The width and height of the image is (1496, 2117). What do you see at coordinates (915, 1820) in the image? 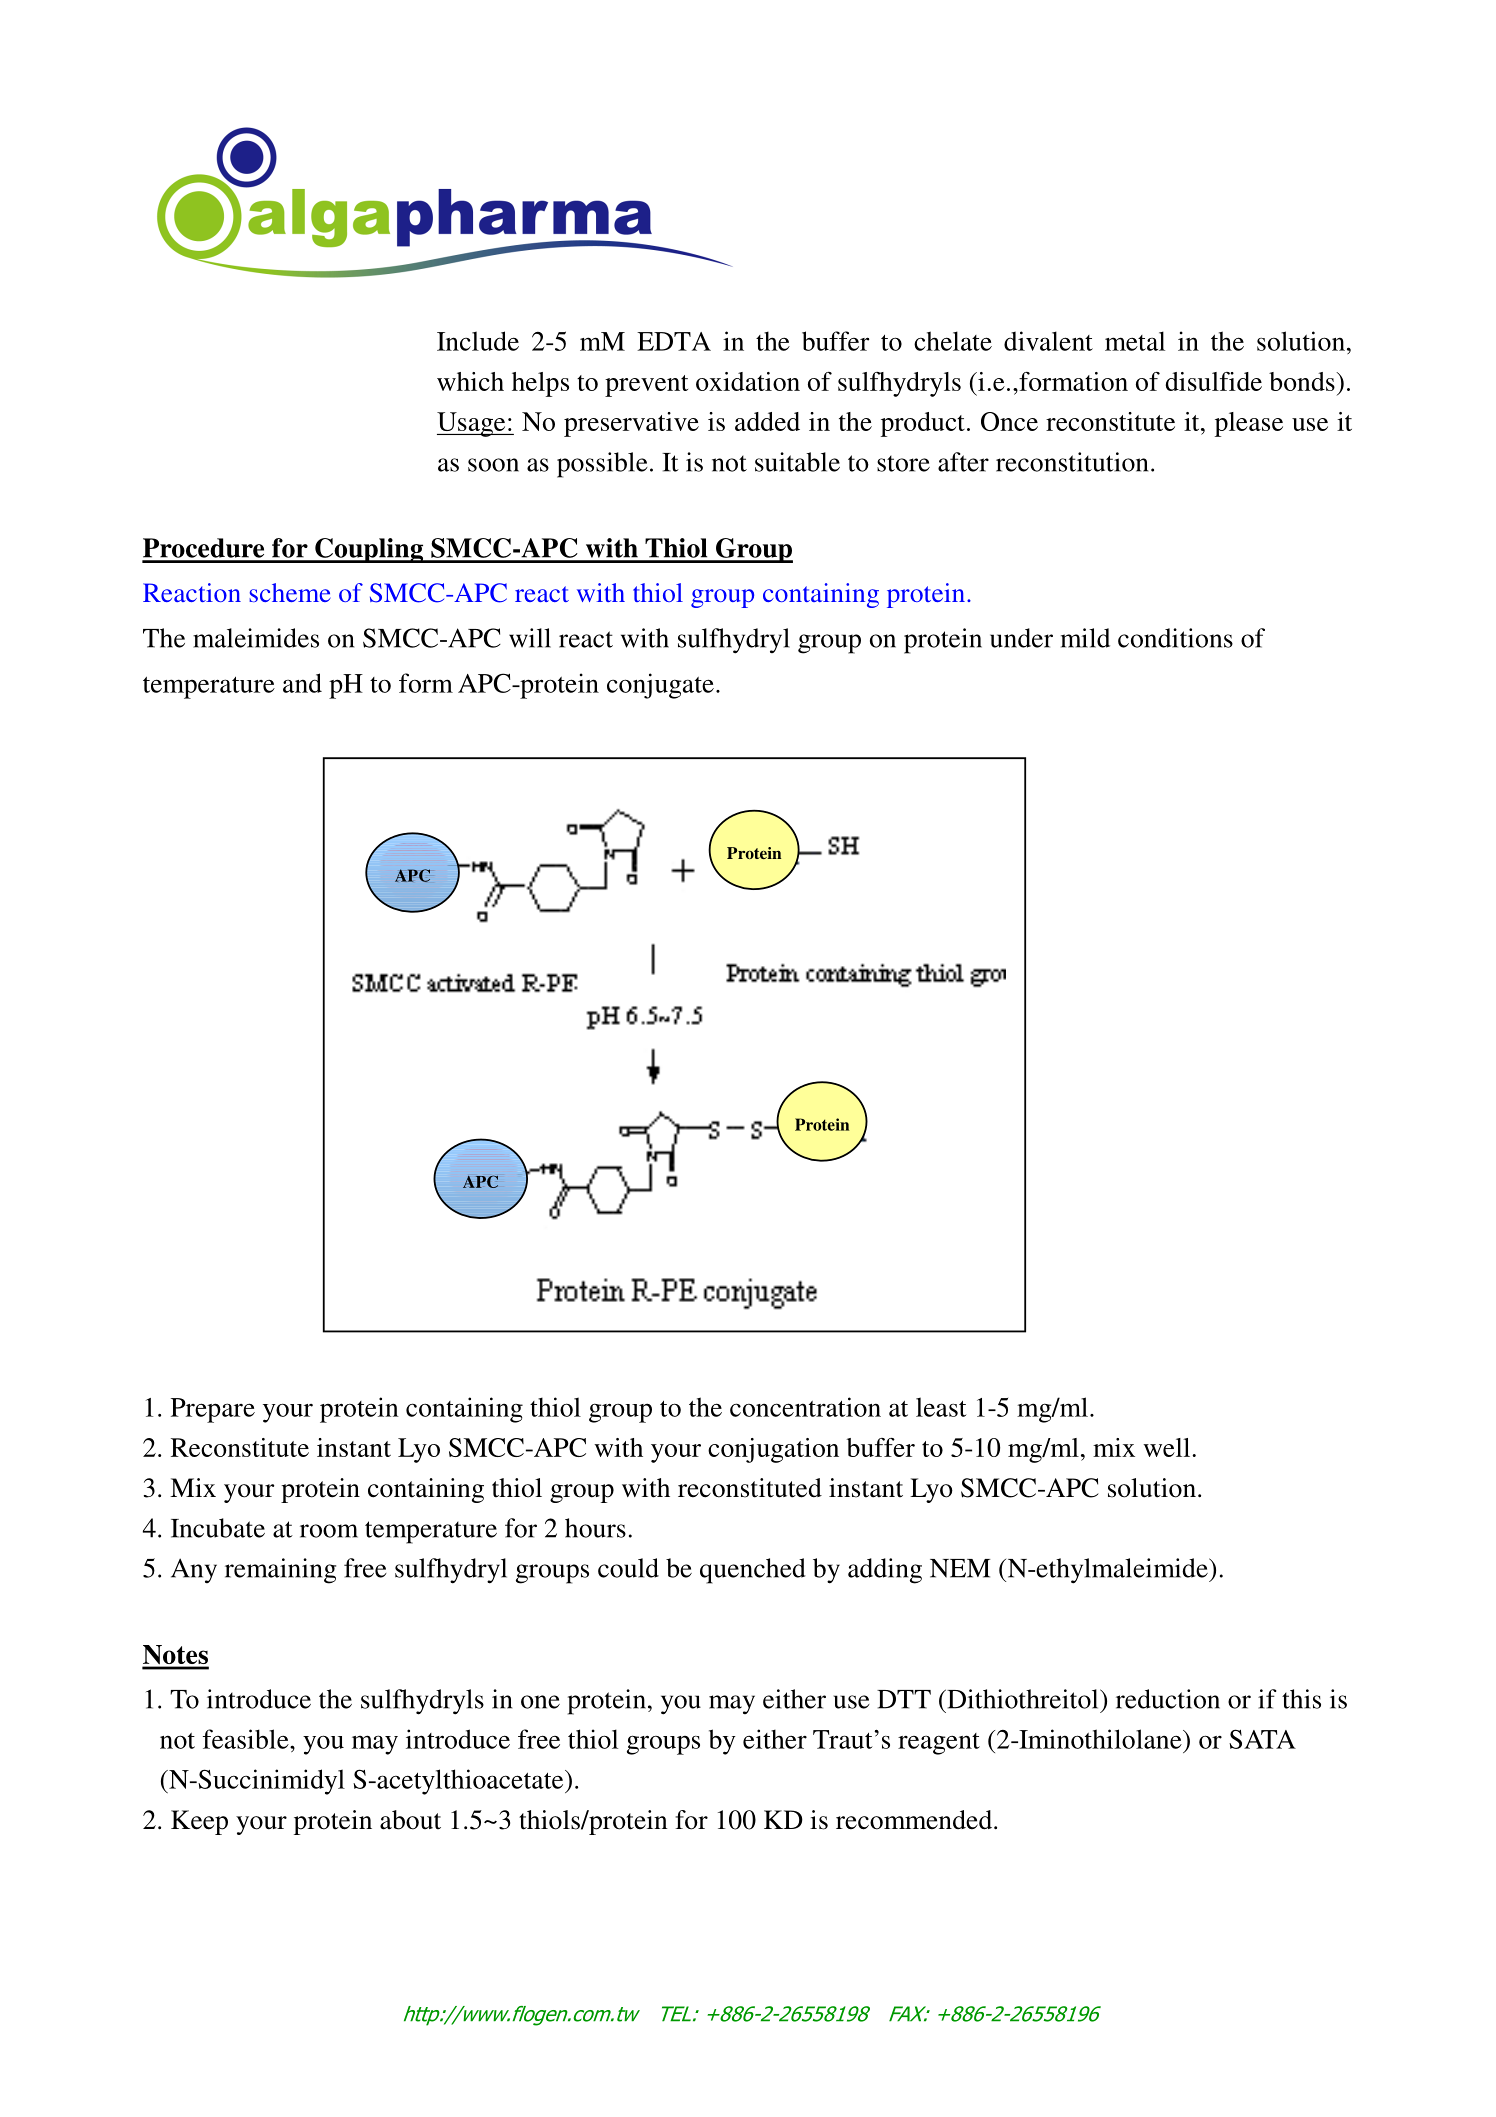
I see `recommended` at bounding box center [915, 1820].
